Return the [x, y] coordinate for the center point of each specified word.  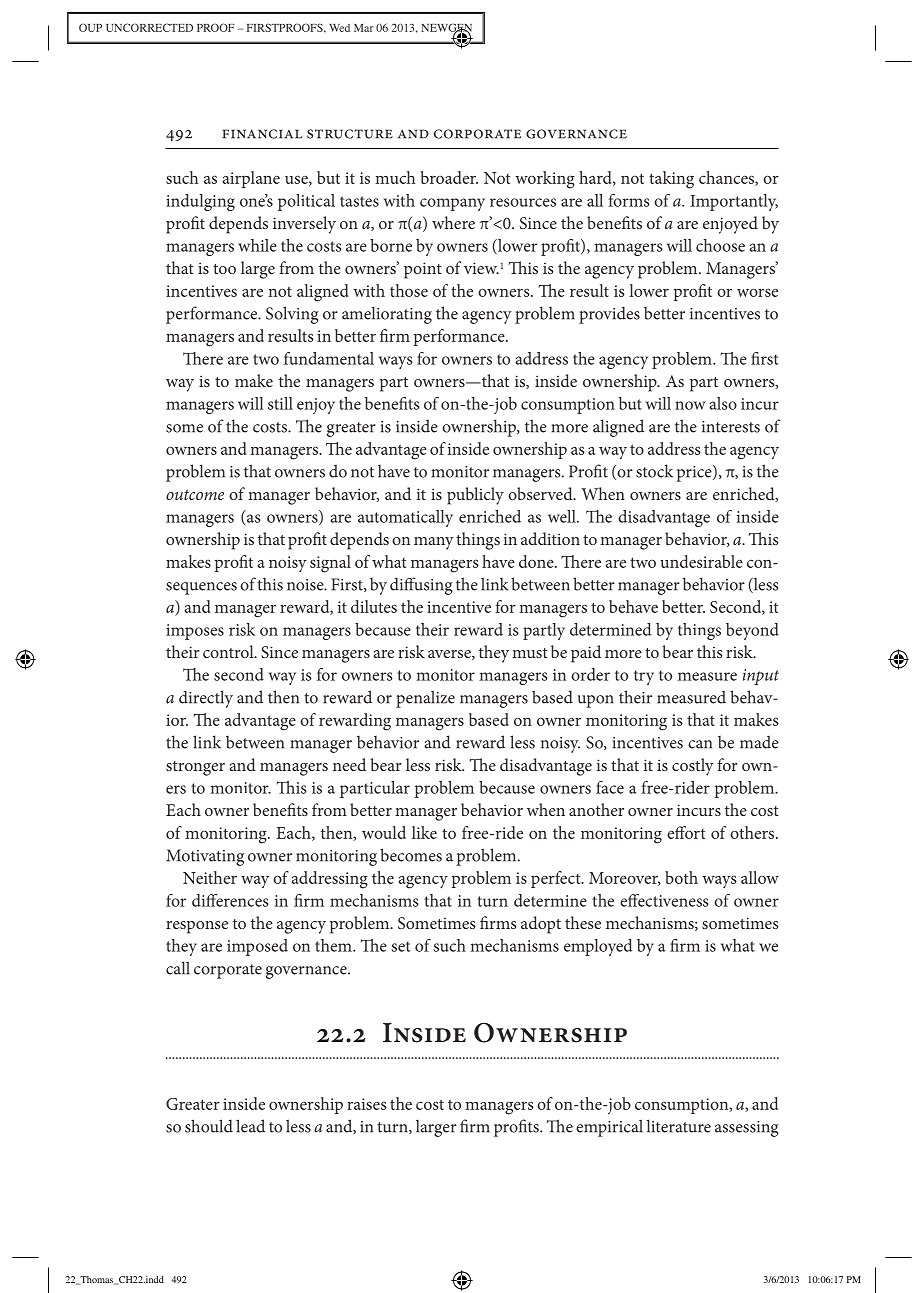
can [700, 744]
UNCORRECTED [149, 27]
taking [671, 180]
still [280, 403]
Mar [364, 28]
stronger [195, 768]
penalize [425, 699]
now [690, 405]
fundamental [329, 358]
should [209, 1126]
